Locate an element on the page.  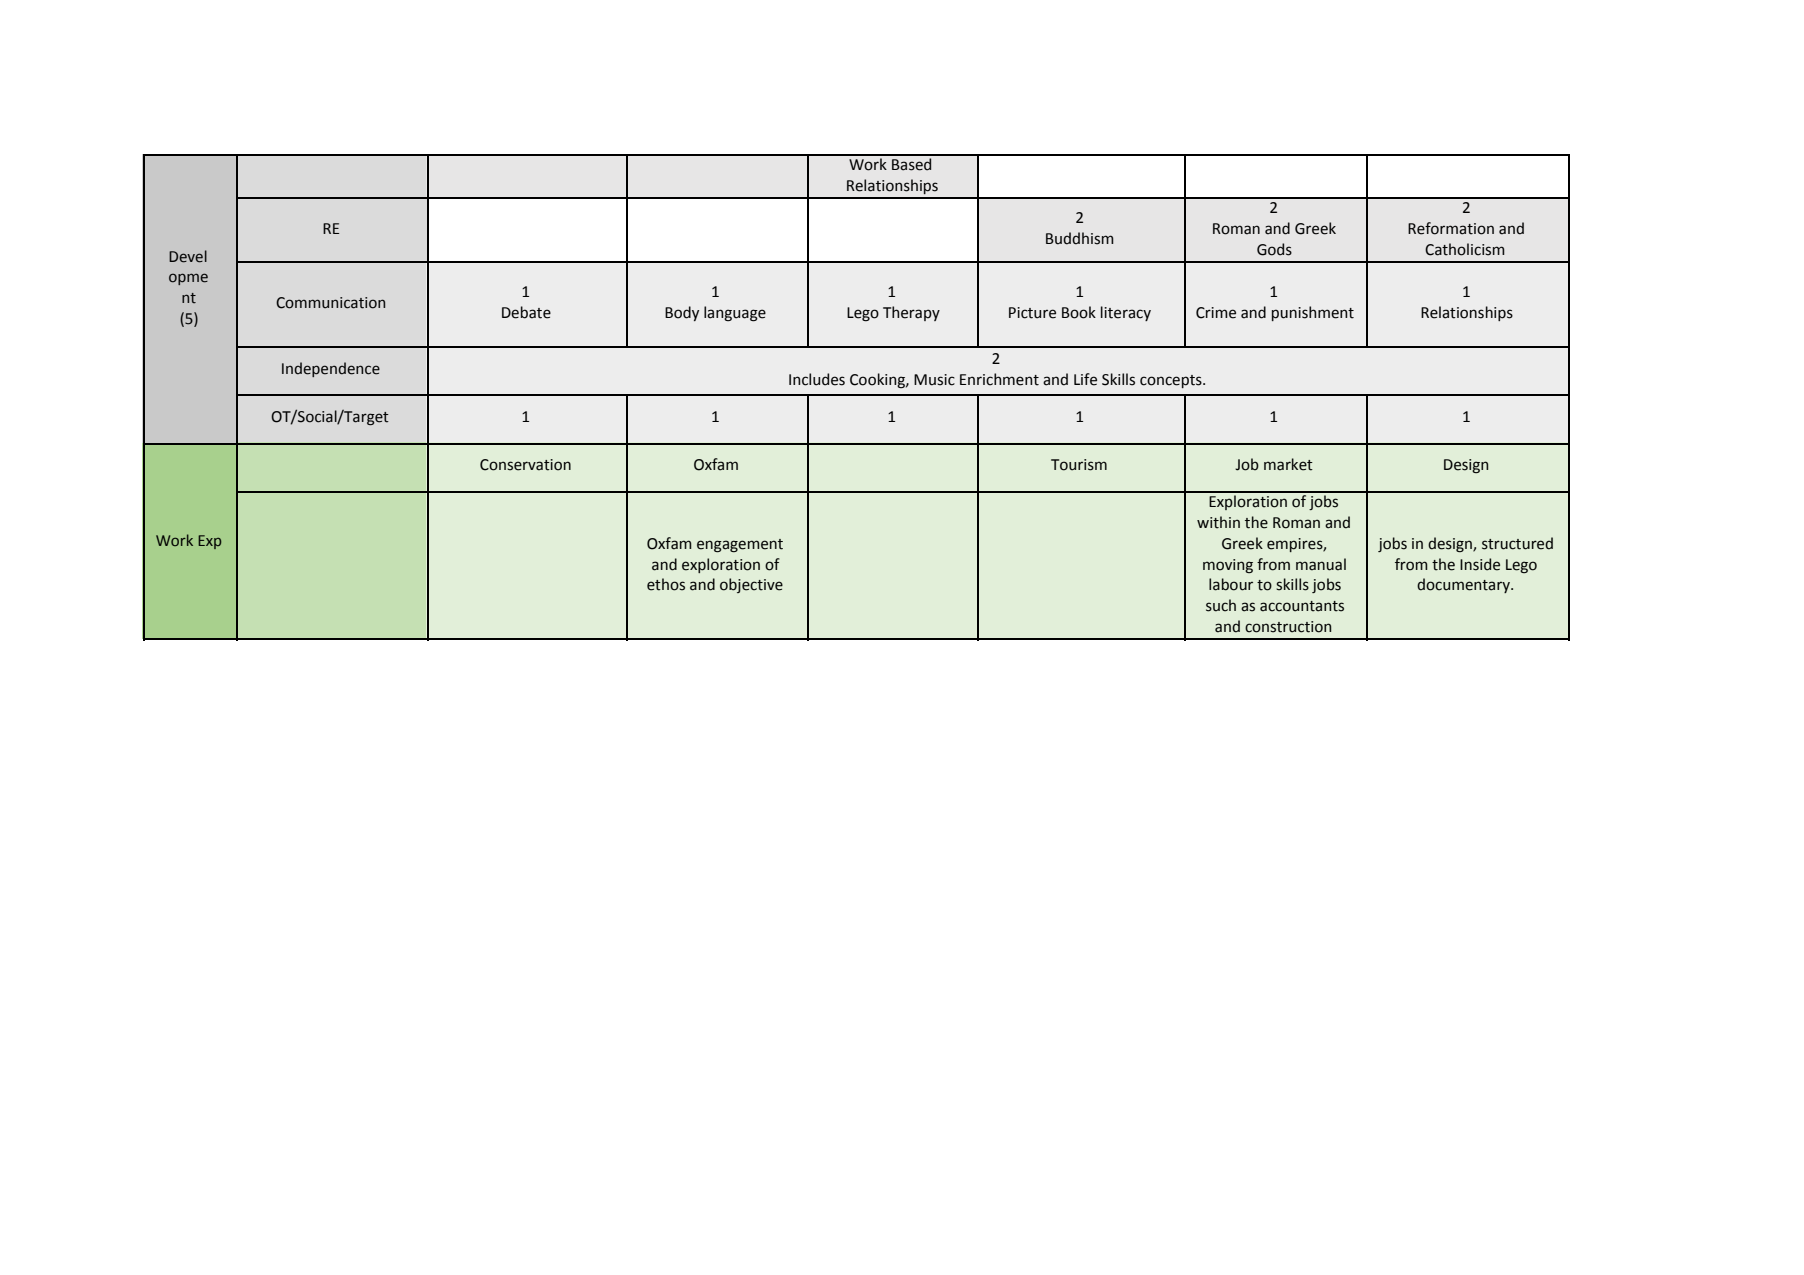
Devel is located at coordinates (188, 256).
